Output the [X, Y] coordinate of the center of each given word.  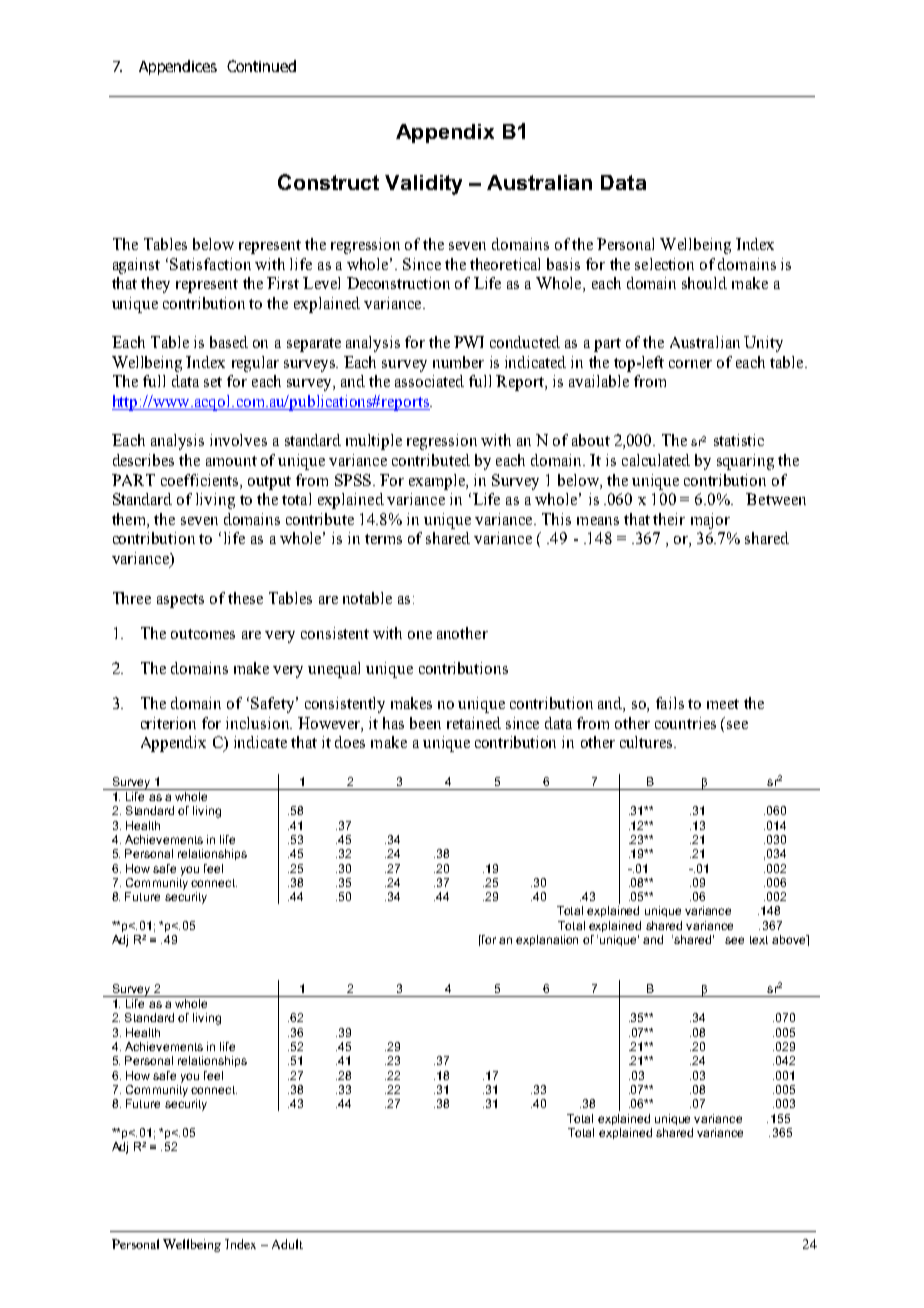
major [710, 521]
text [759, 940]
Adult [287, 1244]
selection [664, 264]
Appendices [178, 67]
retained [474, 723]
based [229, 342]
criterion [168, 723]
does [350, 742]
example [438, 482]
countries [685, 723]
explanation [547, 940]
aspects [180, 601]
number [458, 362]
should [704, 283]
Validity [423, 185]
